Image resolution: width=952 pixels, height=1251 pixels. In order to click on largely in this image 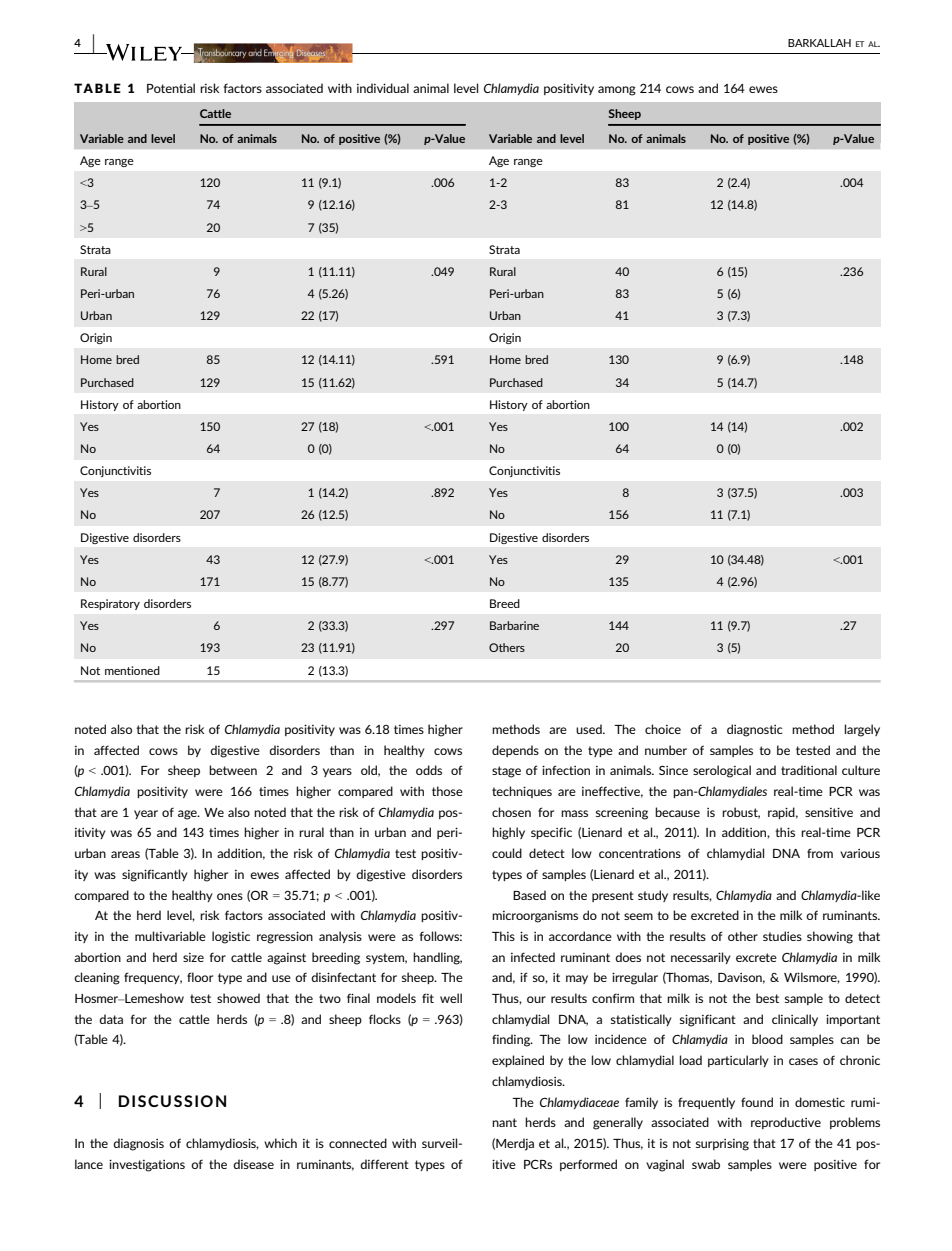, I will do `click(862, 730)`.
